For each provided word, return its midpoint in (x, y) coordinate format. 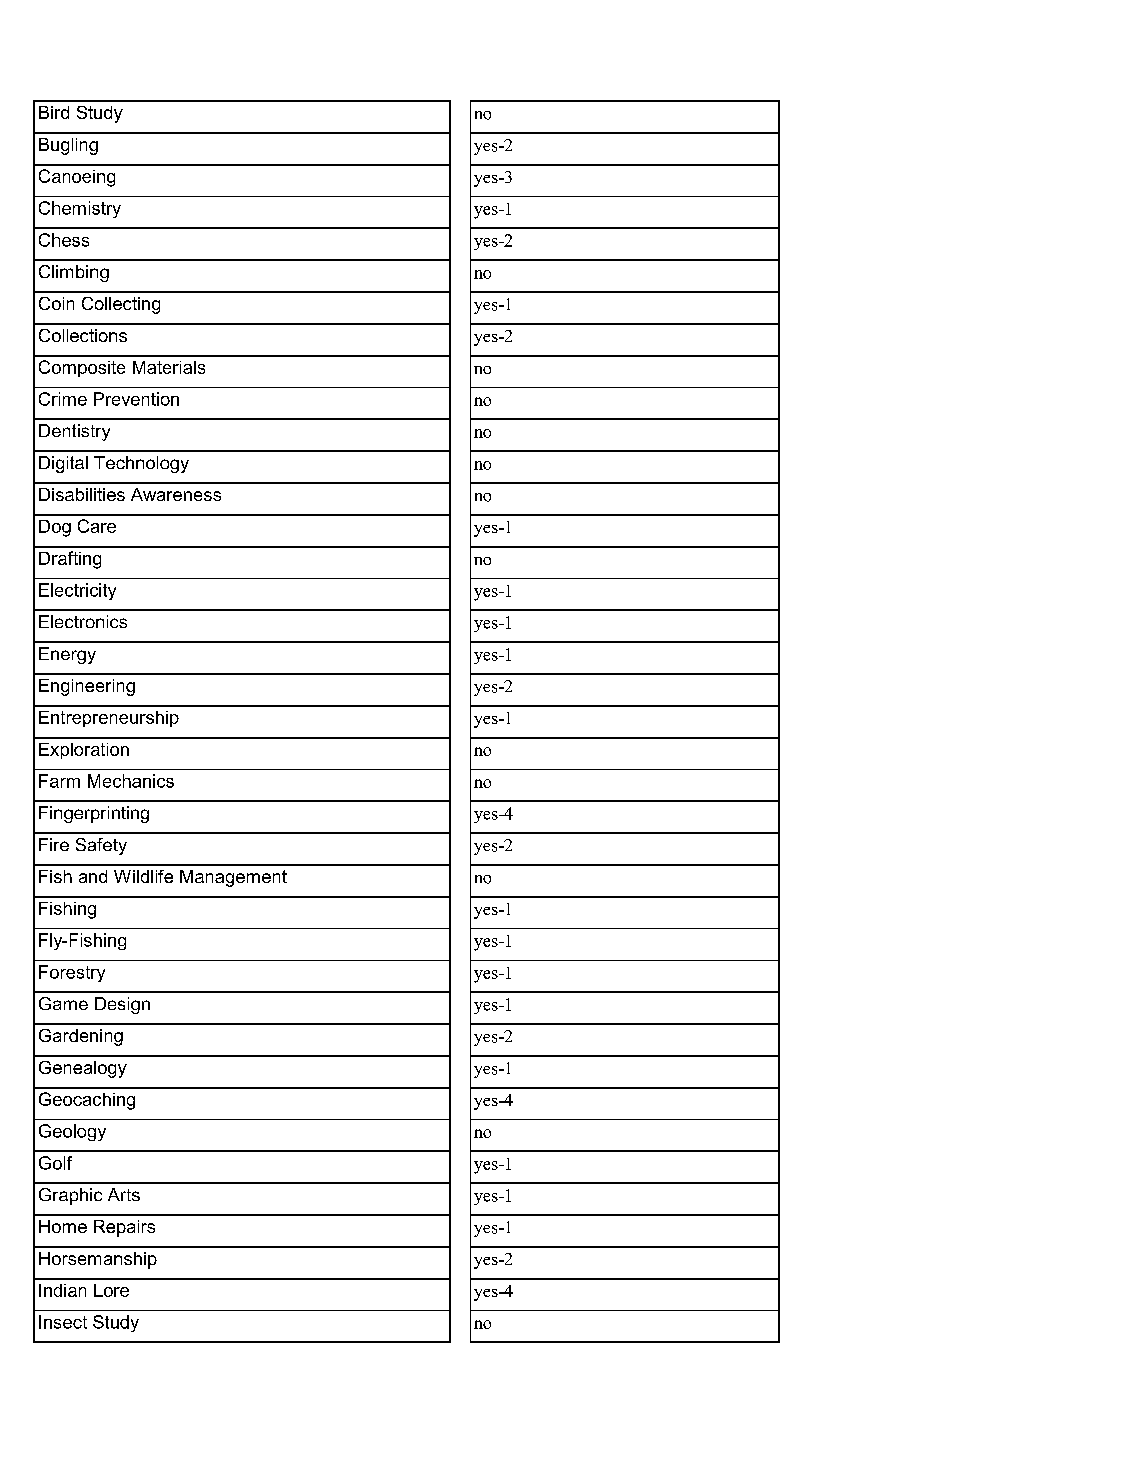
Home (63, 1226)
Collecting (121, 305)
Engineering (87, 687)
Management (233, 878)
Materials (169, 367)
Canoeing (77, 178)
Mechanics (131, 781)
